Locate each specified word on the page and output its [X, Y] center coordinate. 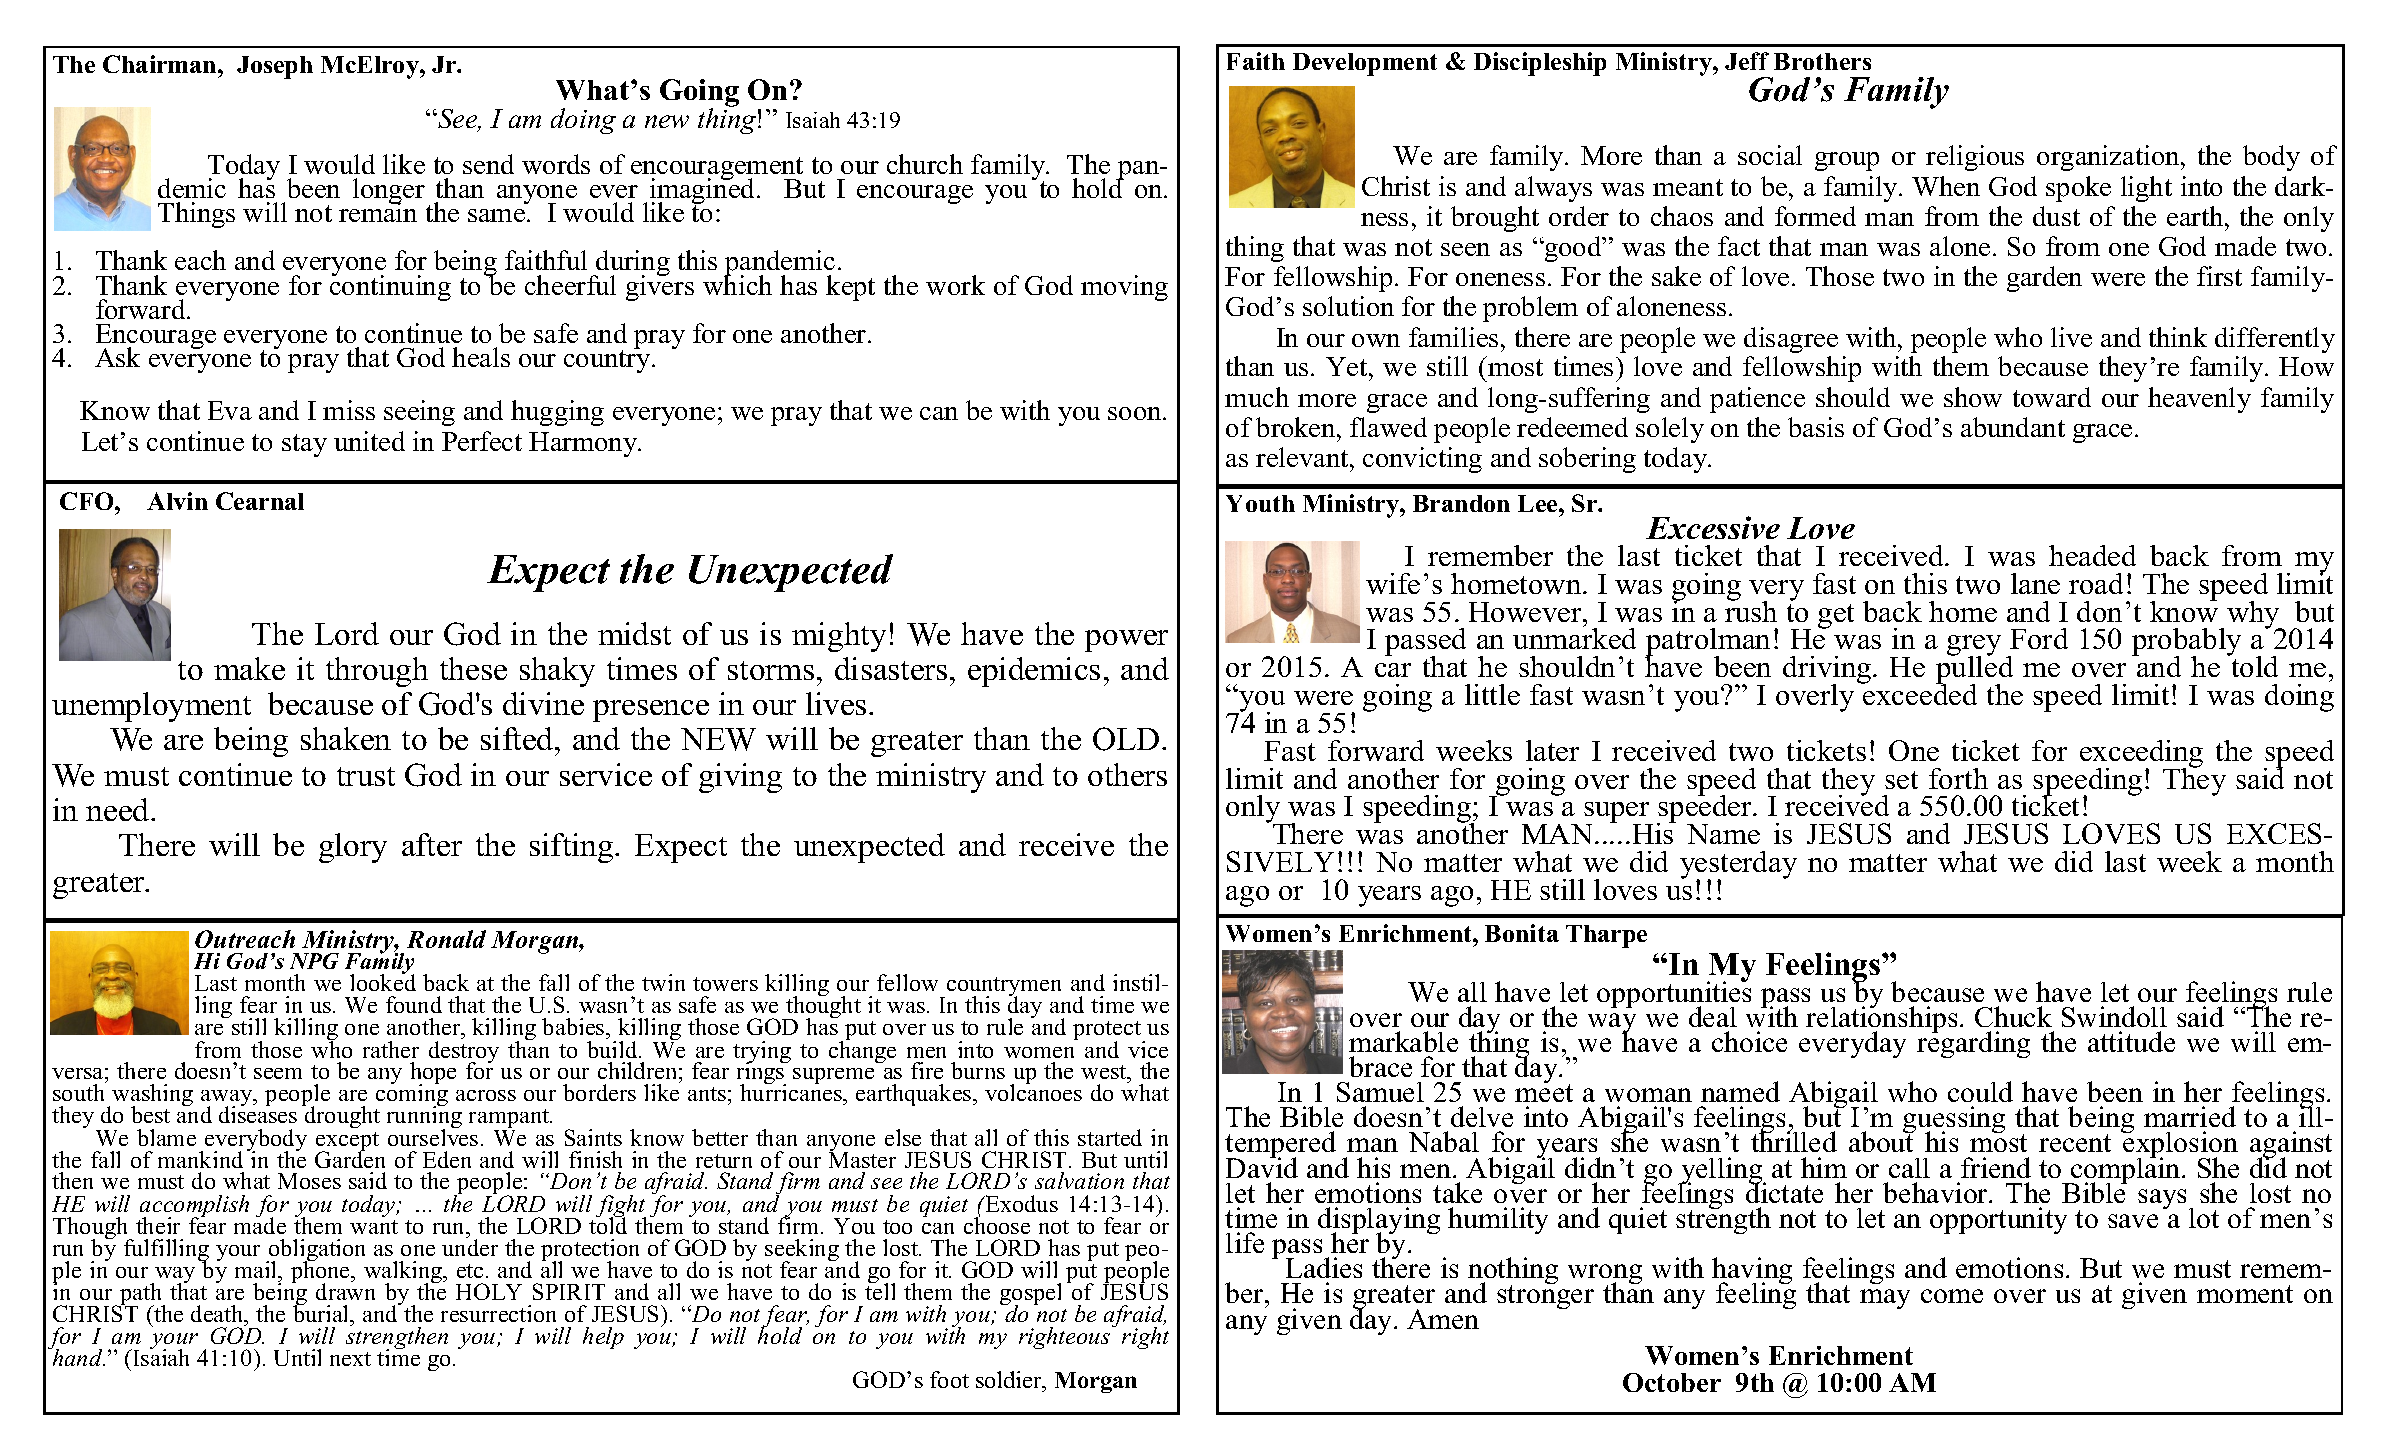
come [1952, 1296]
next [350, 1359]
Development [1365, 64]
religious [1975, 158]
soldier [1010, 1379]
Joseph [275, 67]
